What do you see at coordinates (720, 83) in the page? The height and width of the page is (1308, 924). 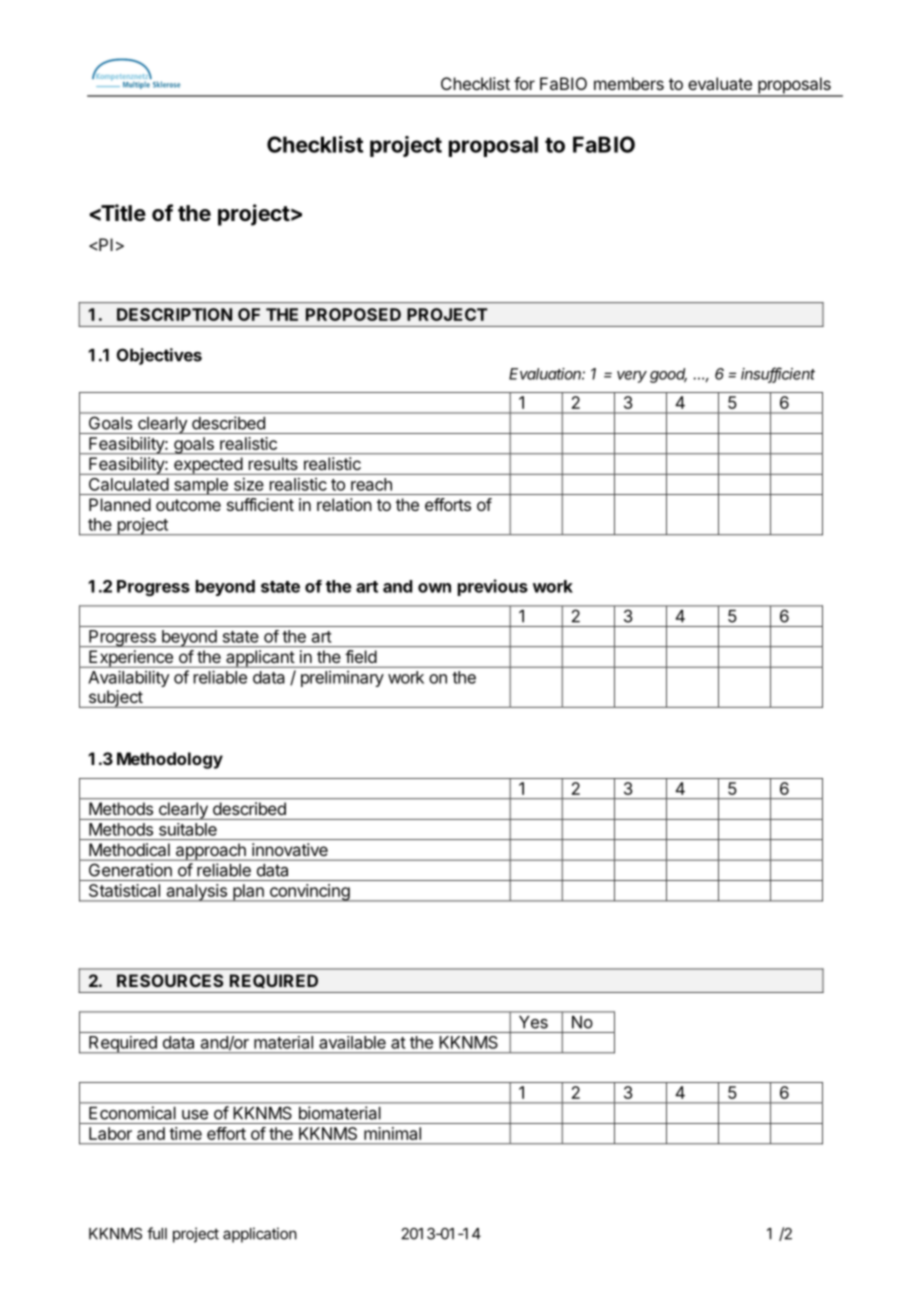 I see `evaluate` at bounding box center [720, 83].
